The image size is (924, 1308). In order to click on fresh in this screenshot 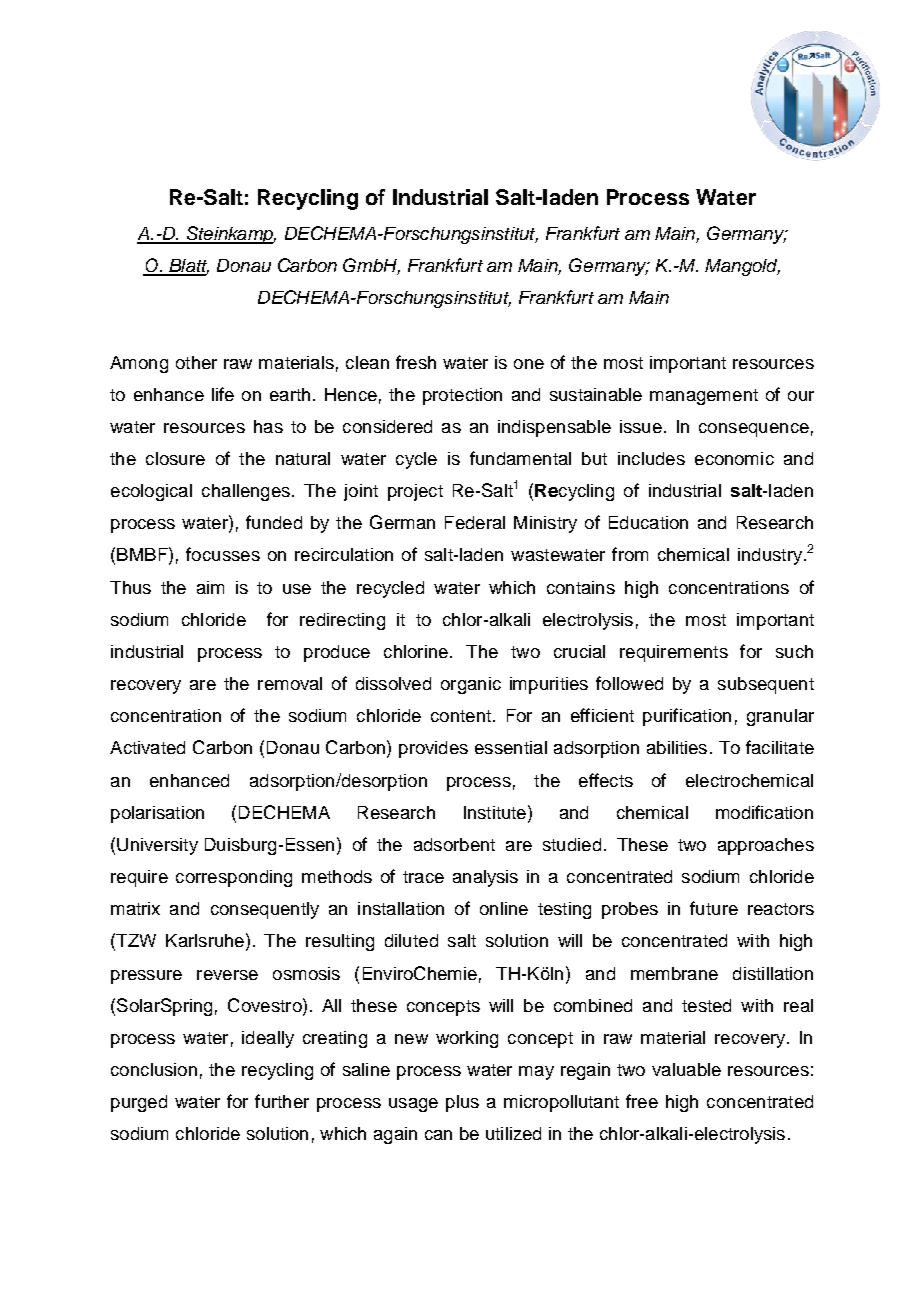, I will do `click(416, 362)`.
